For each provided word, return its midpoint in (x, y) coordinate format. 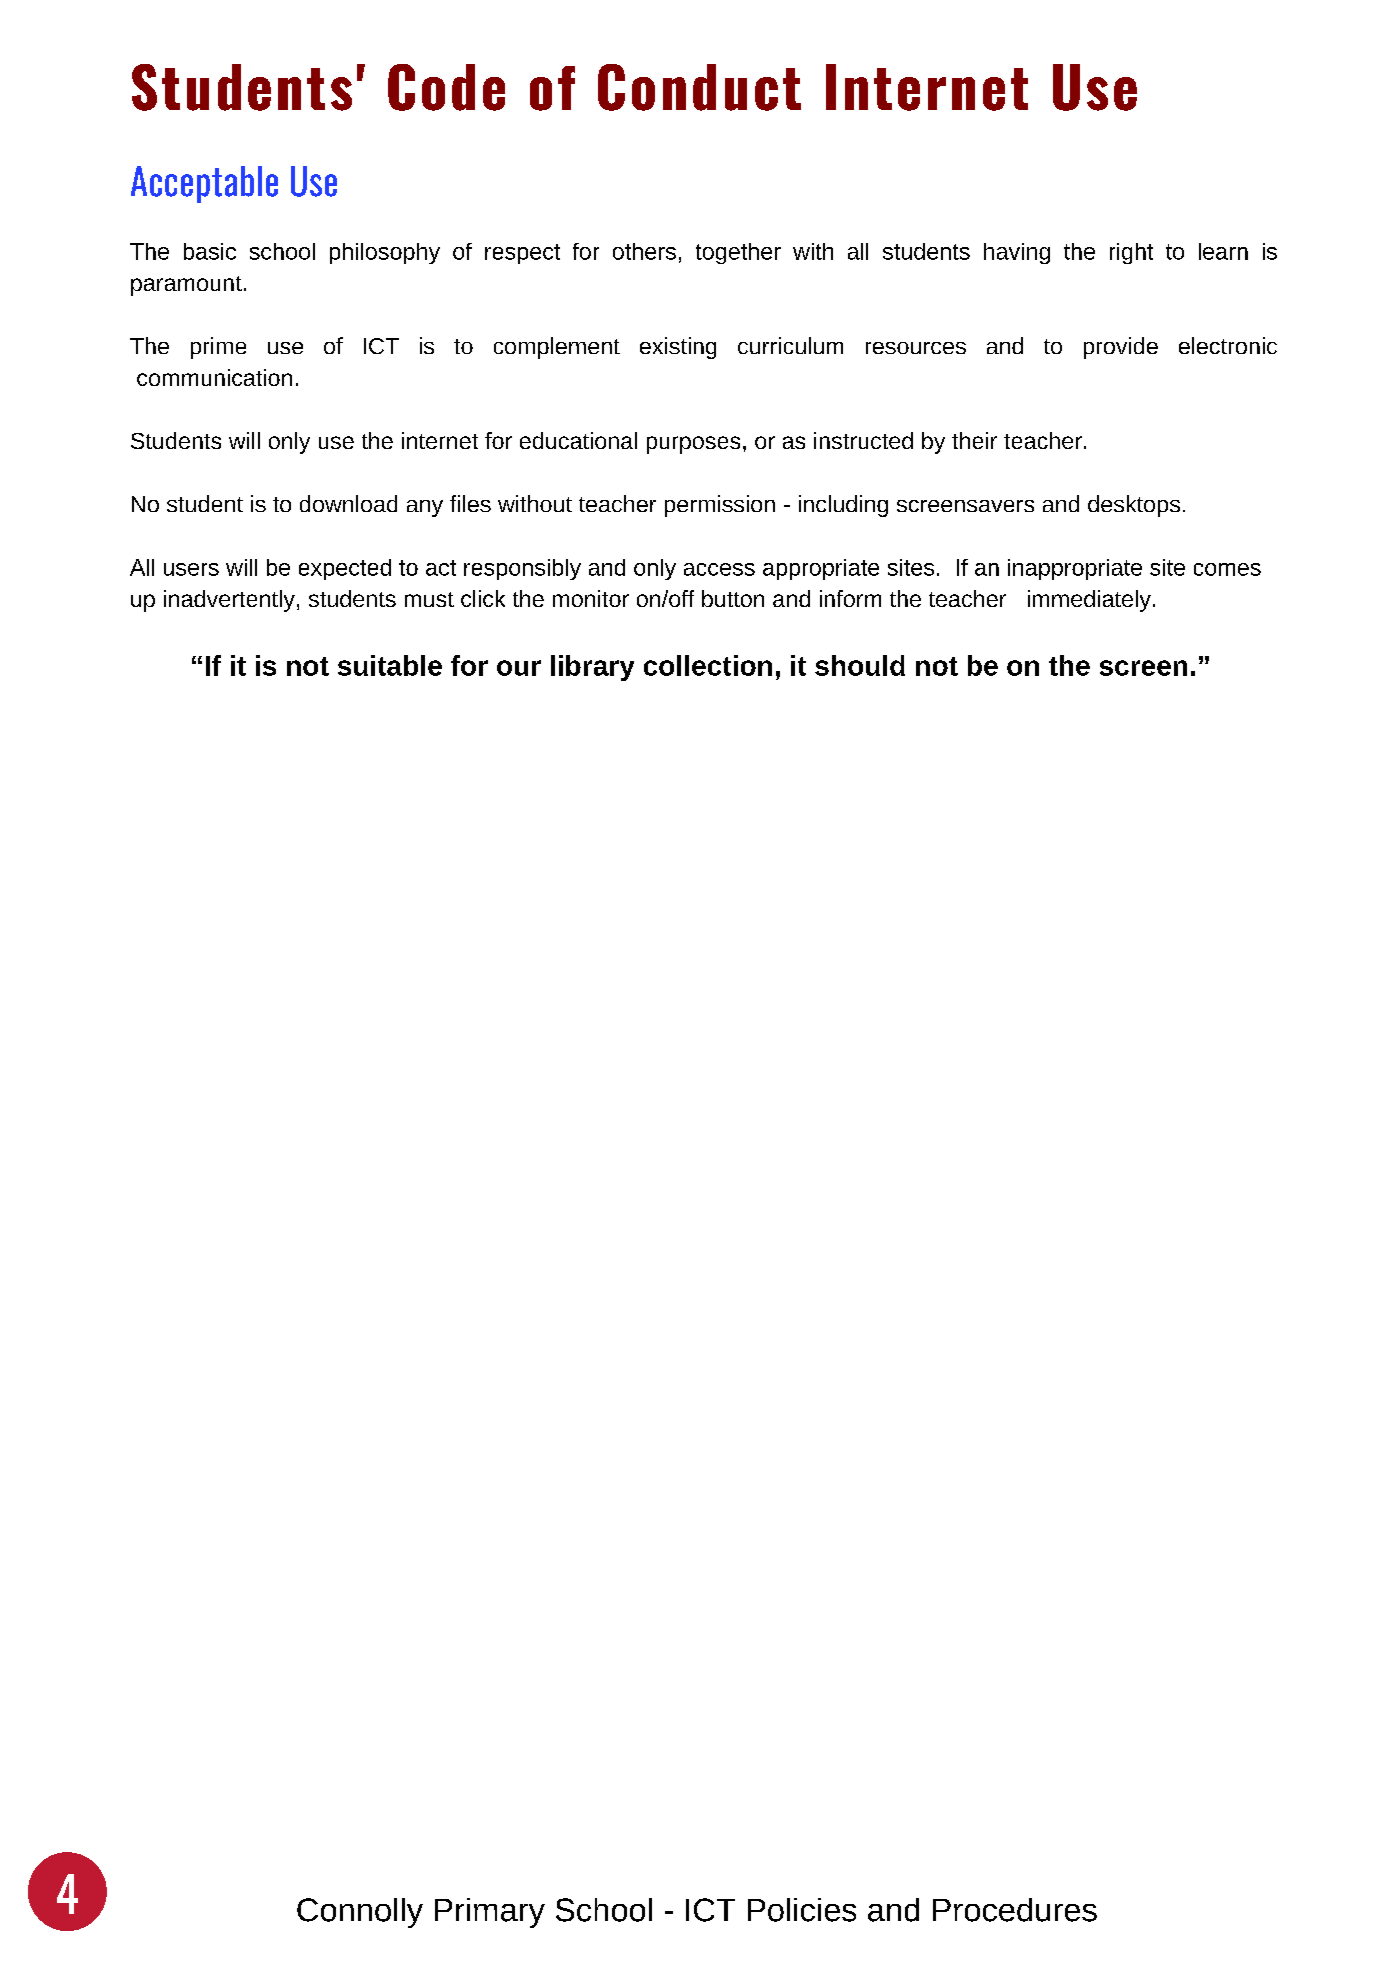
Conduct (699, 87)
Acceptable (204, 184)
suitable (390, 665)
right (1131, 253)
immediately (1089, 601)
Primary (490, 1913)
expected (345, 569)
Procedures (1015, 1910)
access (719, 569)
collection (708, 665)
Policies (802, 1910)
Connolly (360, 1913)
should (860, 665)
